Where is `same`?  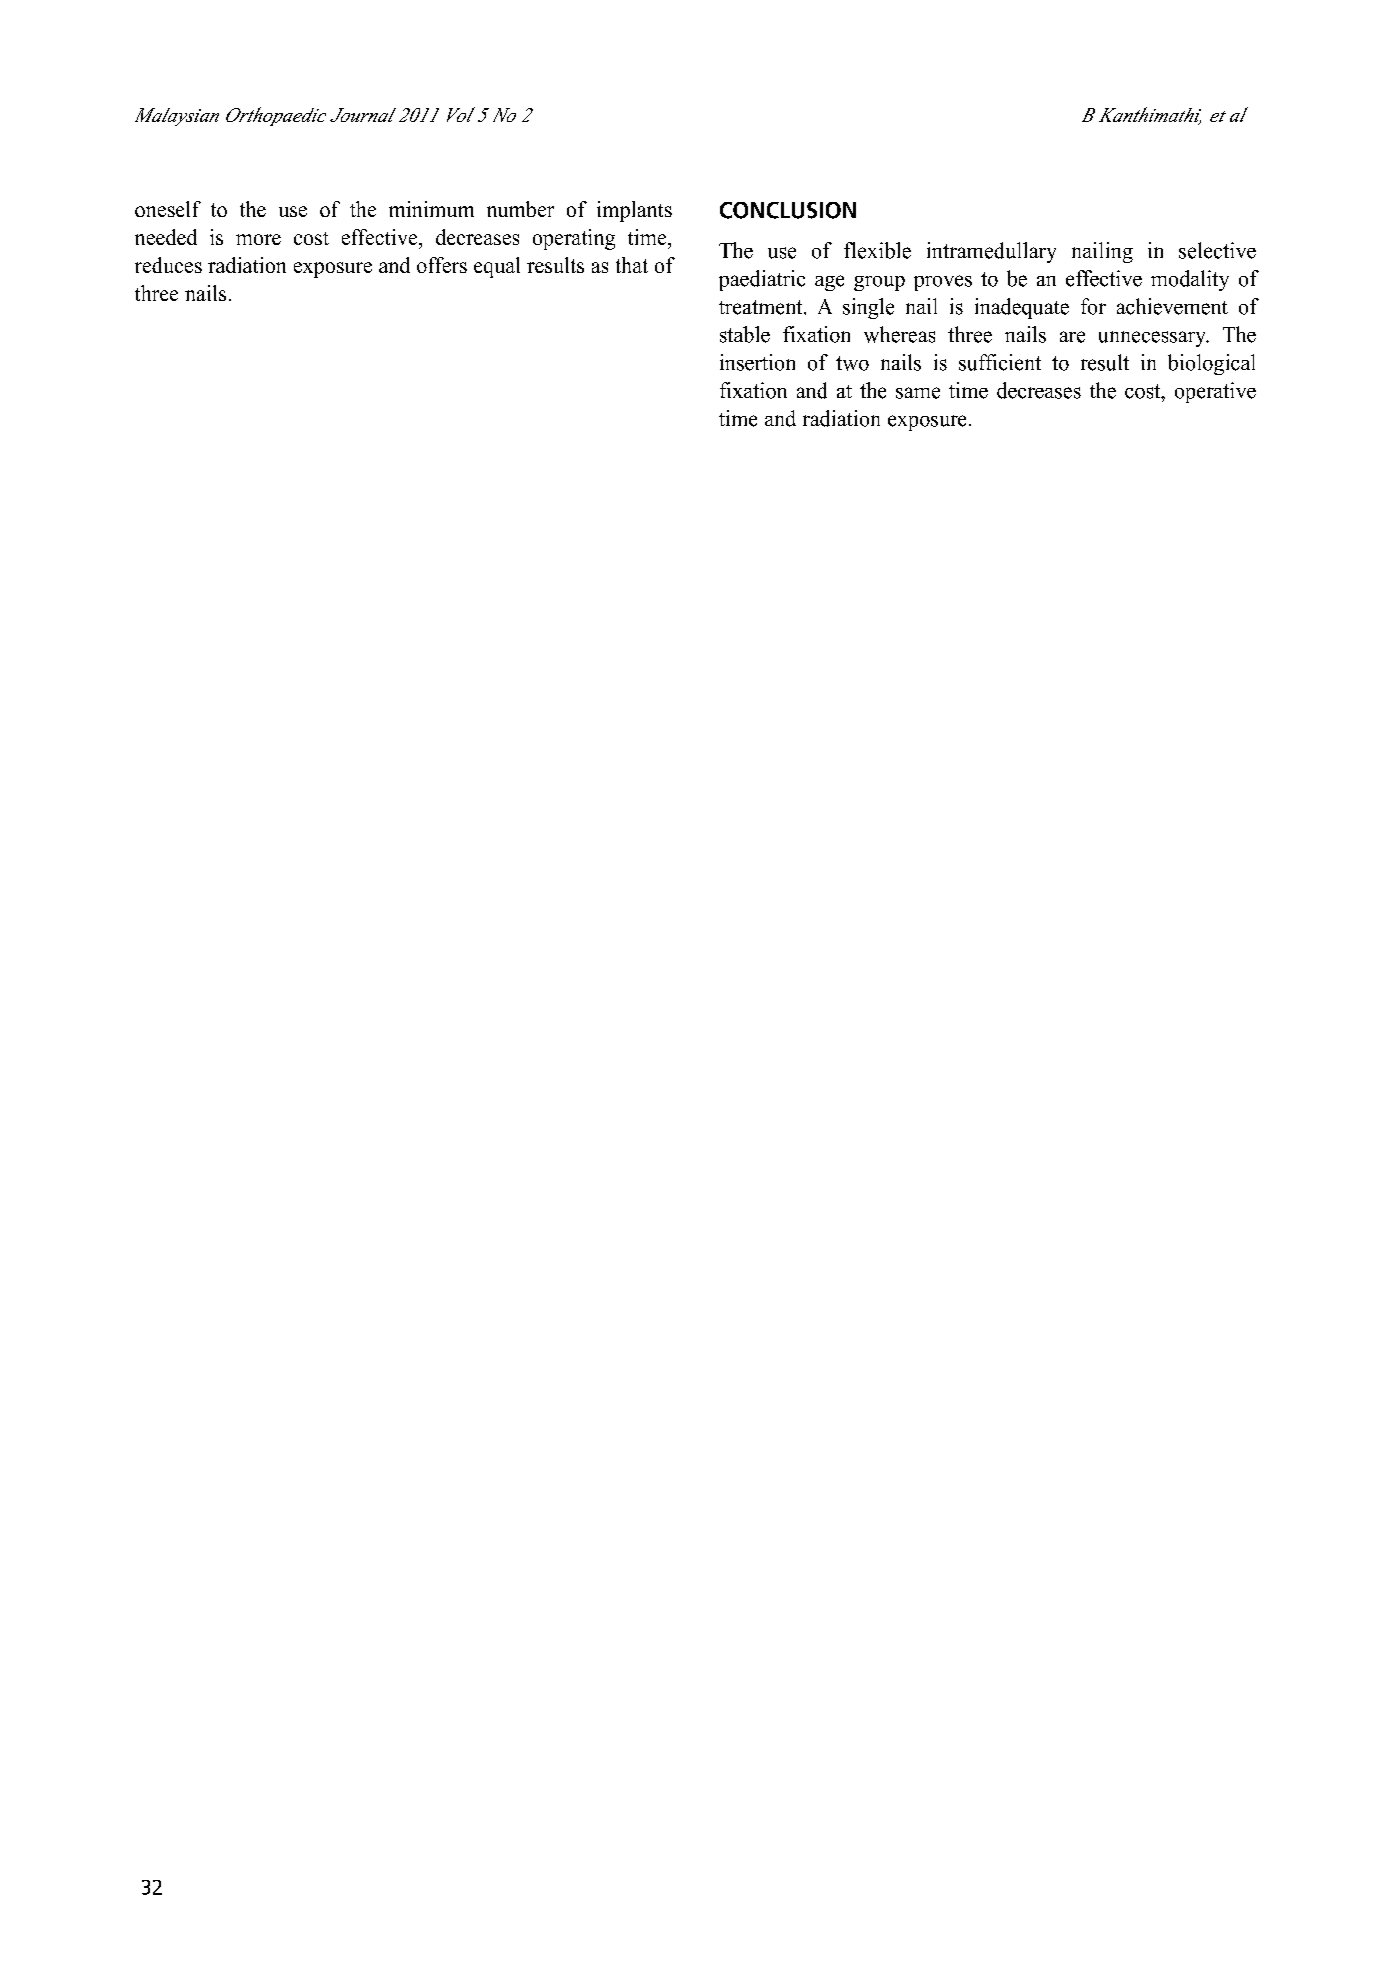
same is located at coordinates (918, 393).
